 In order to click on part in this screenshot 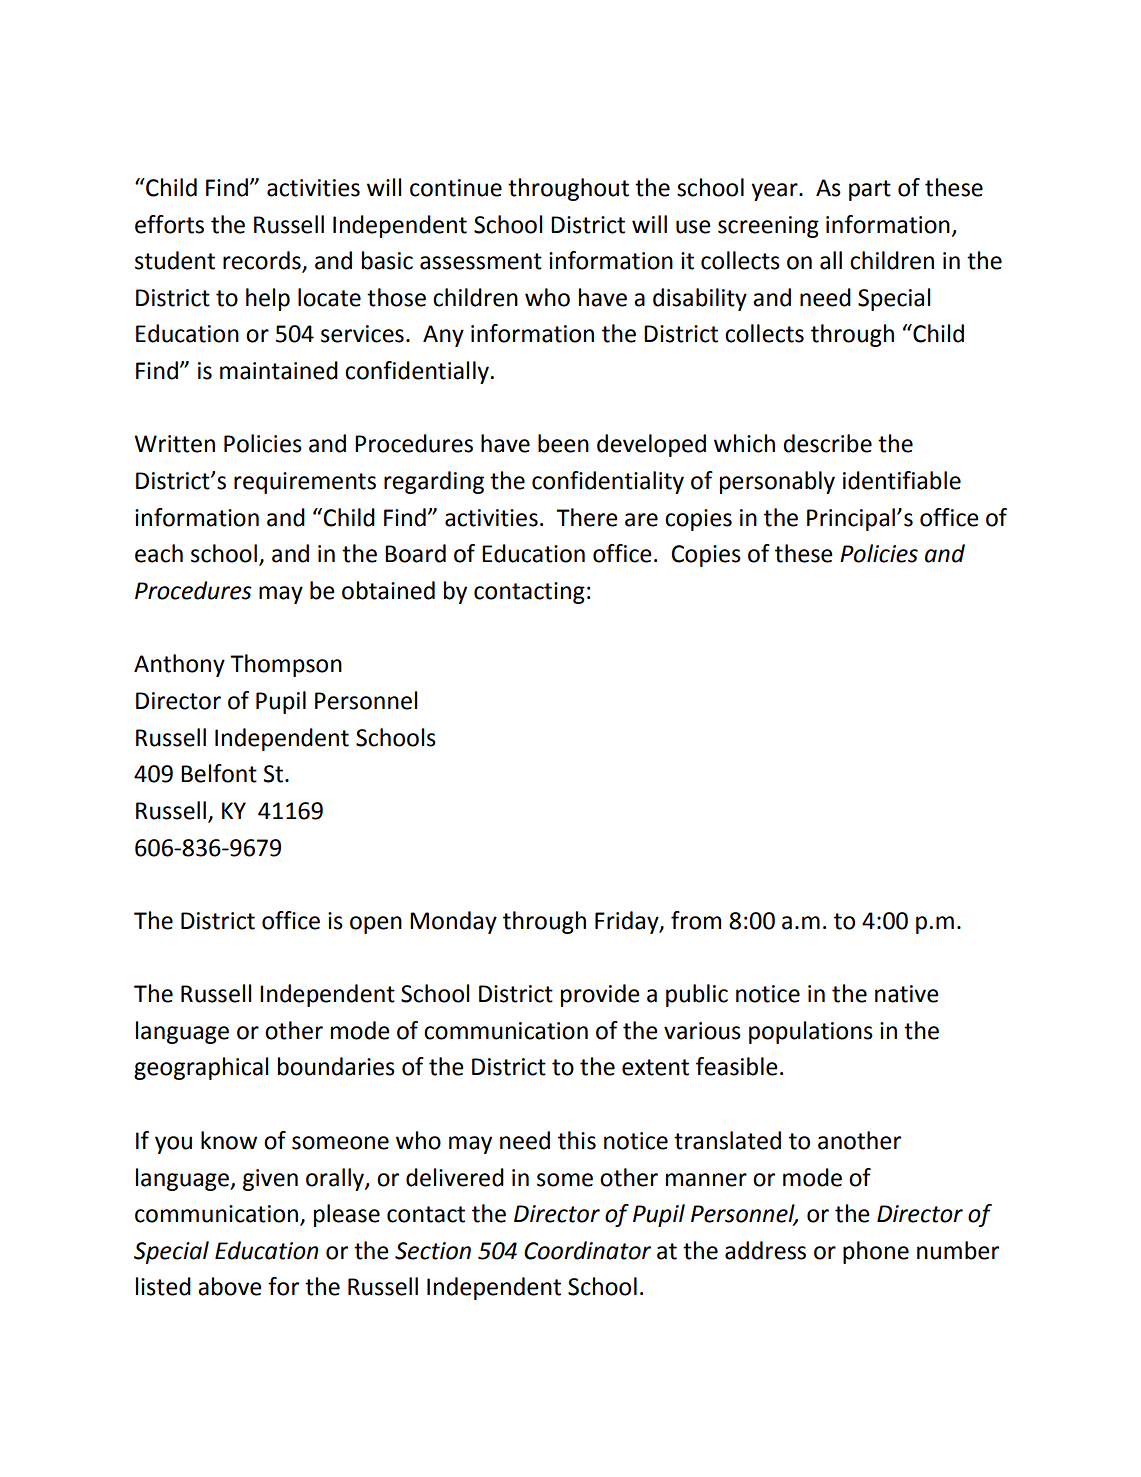, I will do `click(870, 190)`.
